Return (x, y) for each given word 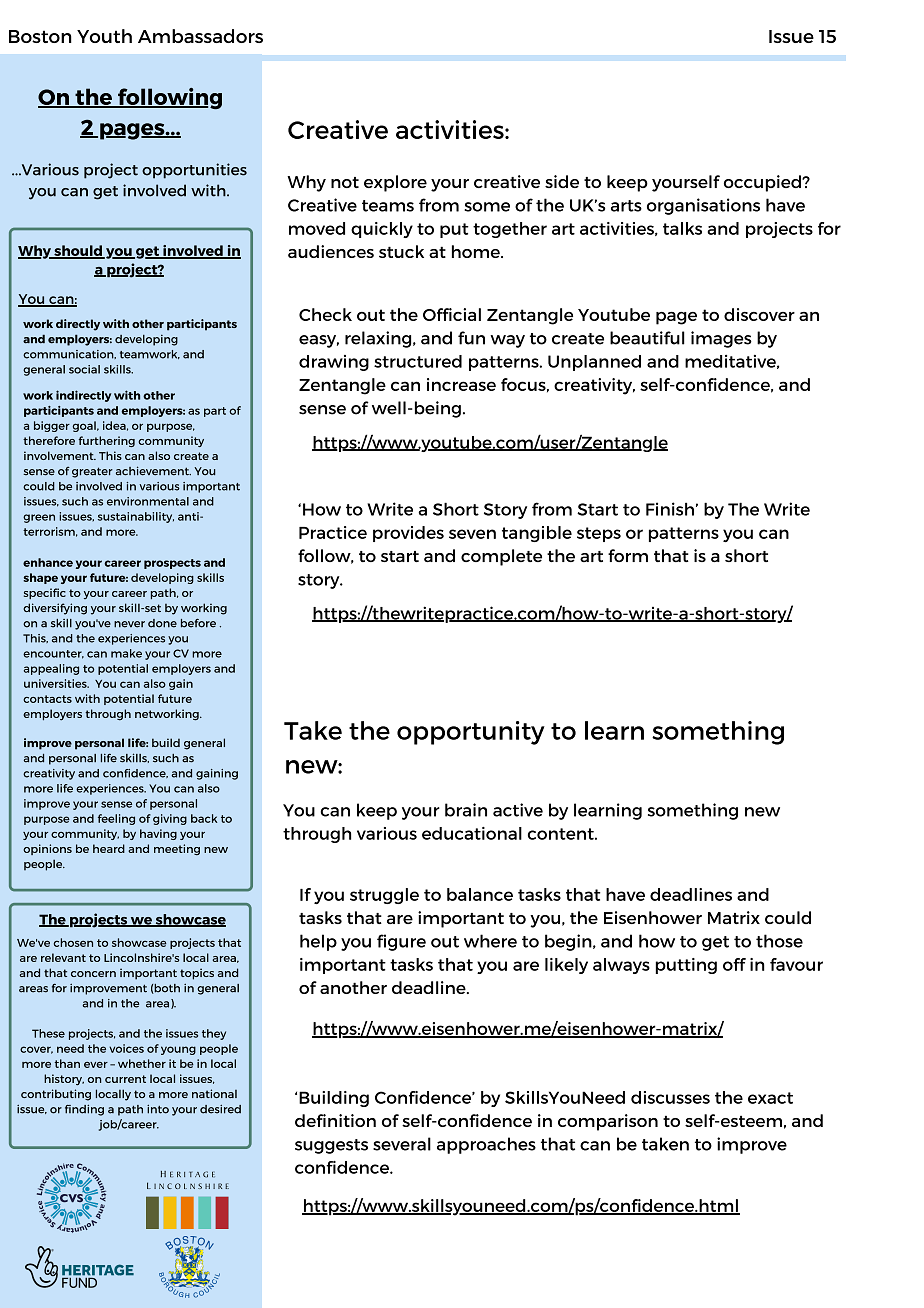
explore (395, 183)
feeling (116, 819)
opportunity (471, 733)
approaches (486, 1145)
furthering (106, 441)
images (721, 339)
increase (461, 384)
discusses (670, 1097)
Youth (104, 36)
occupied (763, 183)
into (158, 1109)
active (518, 810)
